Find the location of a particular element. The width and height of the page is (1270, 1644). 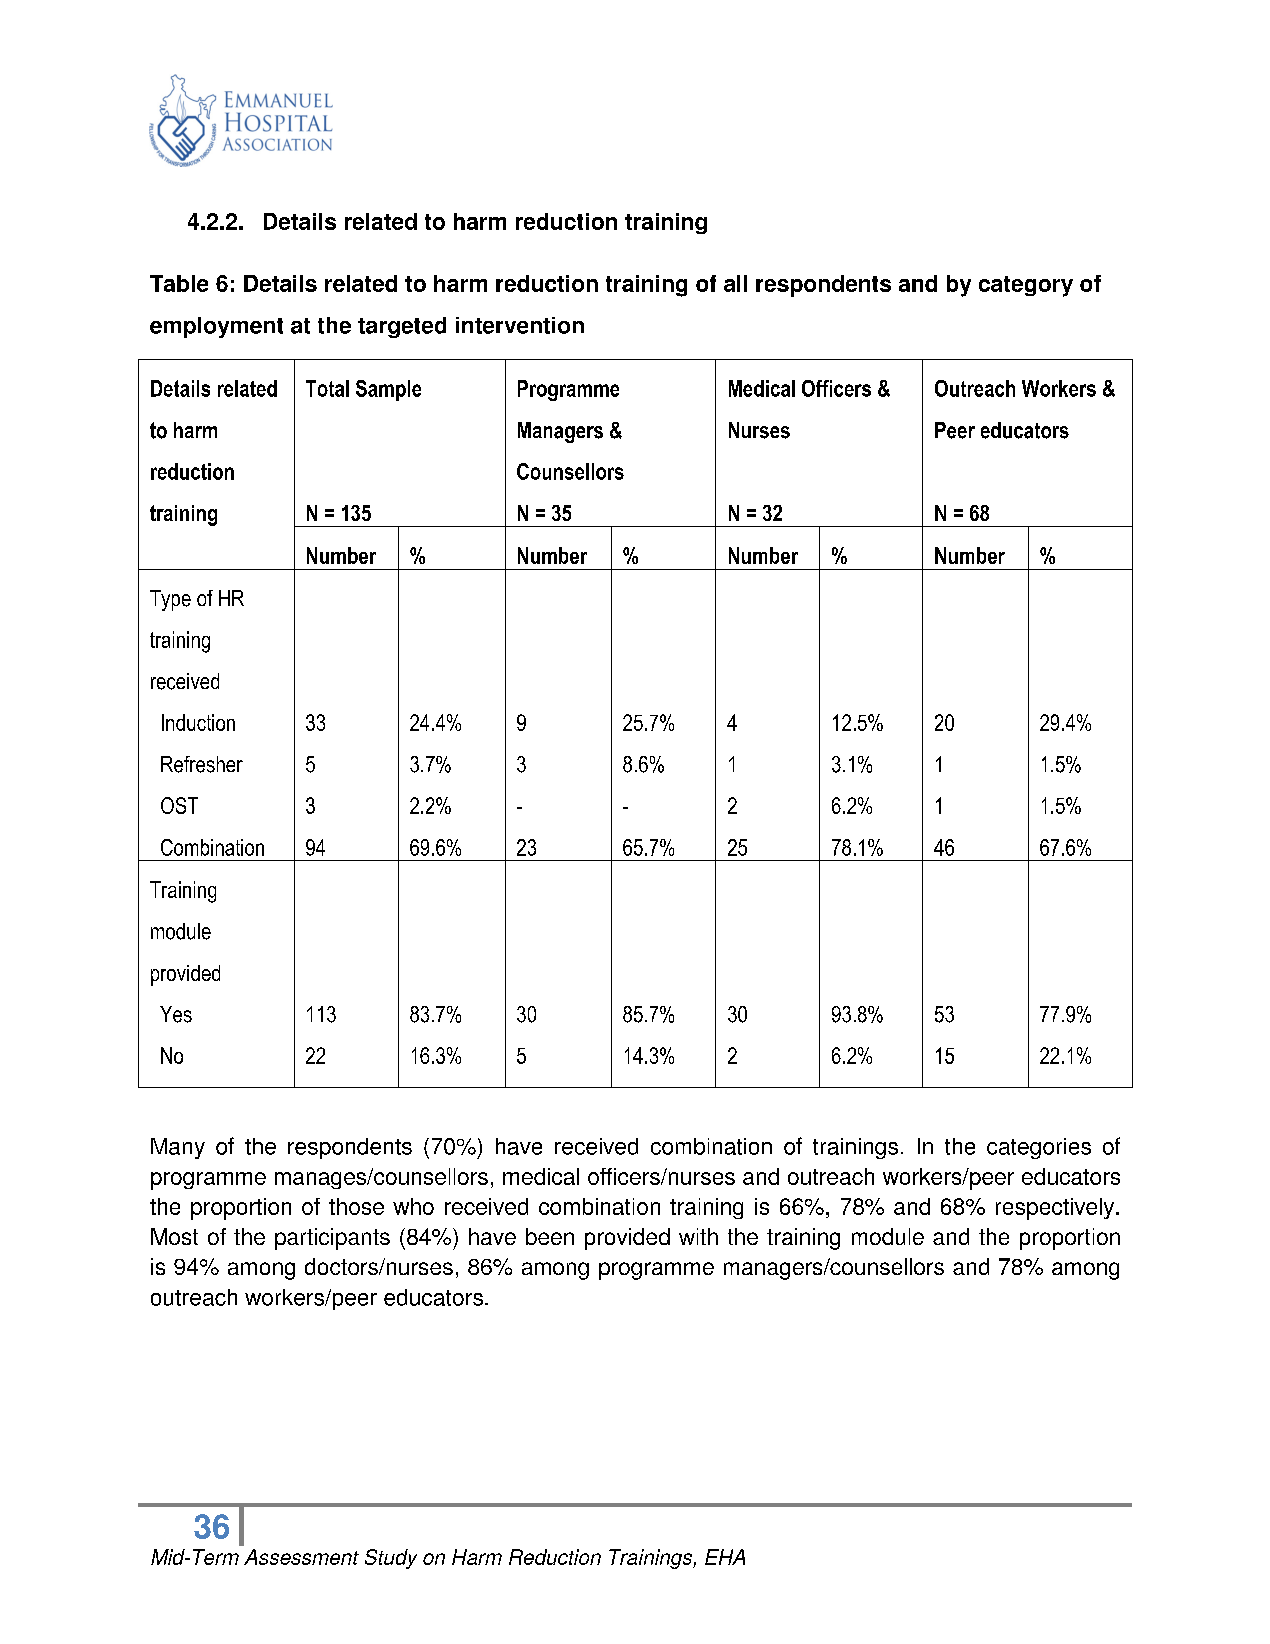

category is located at coordinates (1026, 286).
